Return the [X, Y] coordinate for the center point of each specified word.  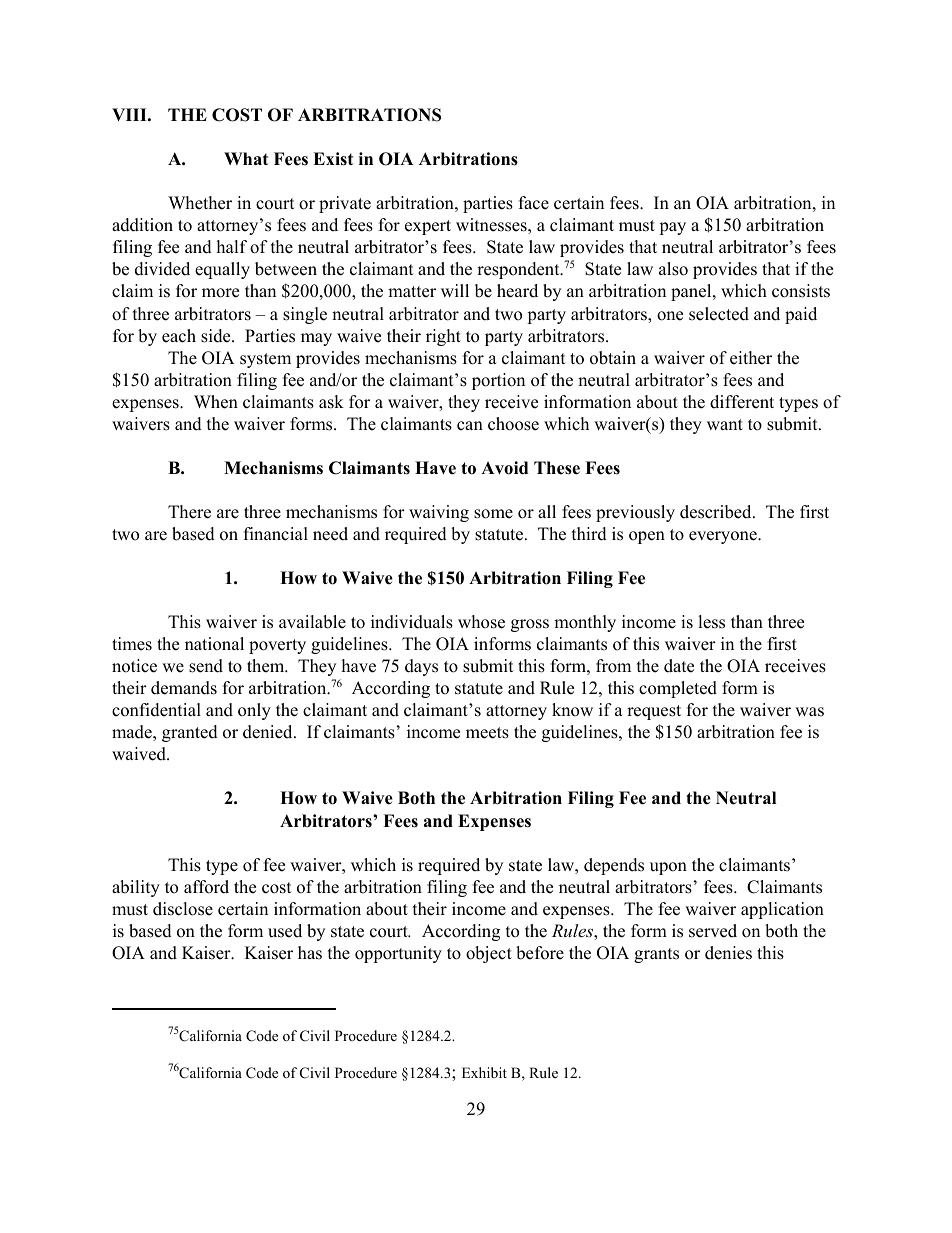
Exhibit [484, 1072]
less [711, 622]
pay [672, 228]
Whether [200, 203]
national [214, 644]
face [534, 203]
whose [481, 622]
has [310, 953]
